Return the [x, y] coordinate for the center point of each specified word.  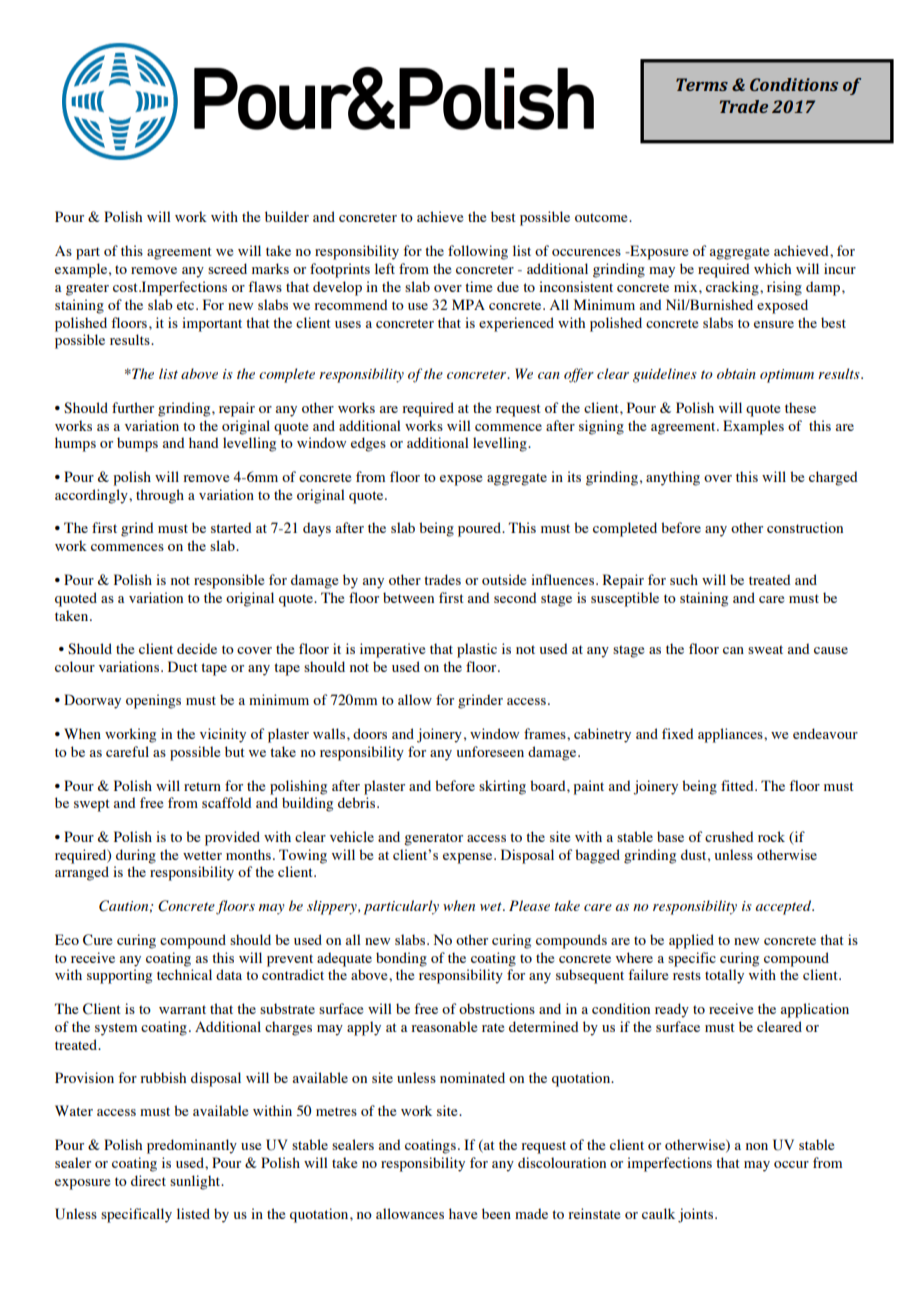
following [478, 252]
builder [287, 216]
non [757, 1146]
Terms [702, 84]
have [463, 1213]
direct [148, 1180]
